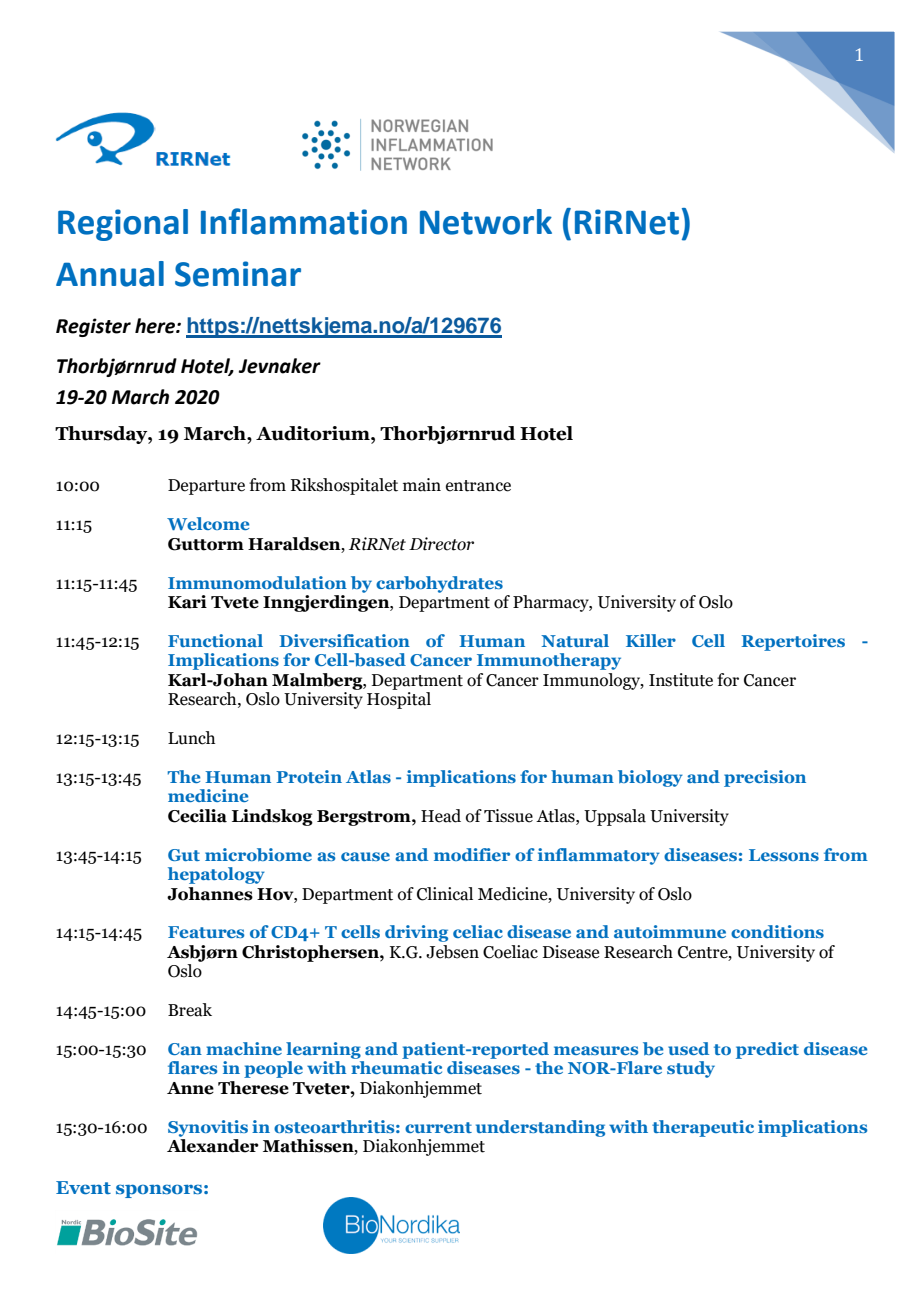 The width and height of the image is (924, 1309). Describe the element at coordinates (681, 680) in the image. I see `Institute` at that location.
